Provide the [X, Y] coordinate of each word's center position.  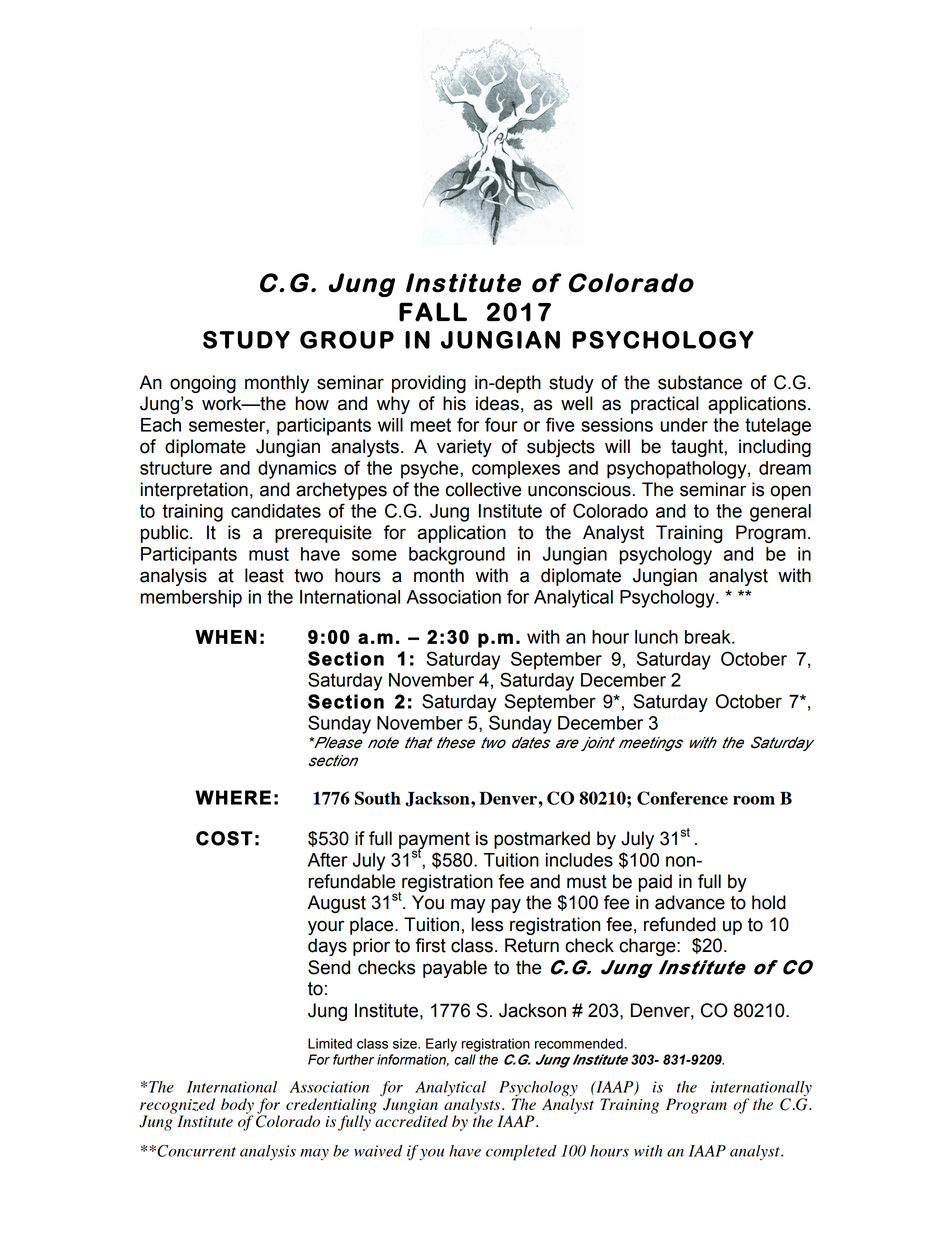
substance [700, 382]
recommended [579, 1043]
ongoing [203, 384]
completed [521, 1153]
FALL [433, 312]
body [237, 1107]
